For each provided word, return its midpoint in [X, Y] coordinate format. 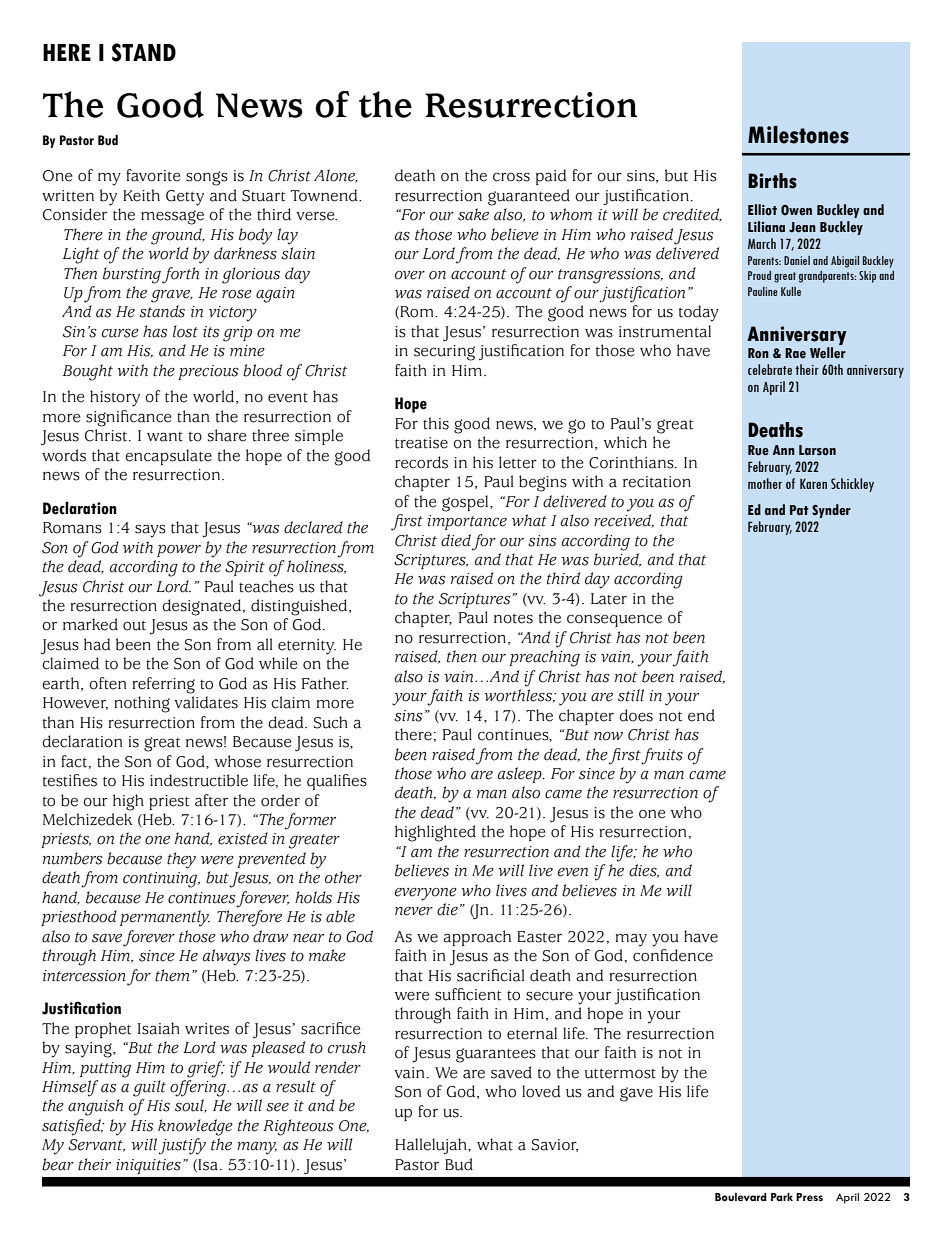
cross [511, 177]
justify [182, 1146]
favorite [153, 175]
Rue [758, 450]
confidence [673, 955]
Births [772, 181]
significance [128, 418]
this [436, 423]
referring [163, 685]
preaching [545, 658]
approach [477, 938]
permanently [165, 918]
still [631, 695]
